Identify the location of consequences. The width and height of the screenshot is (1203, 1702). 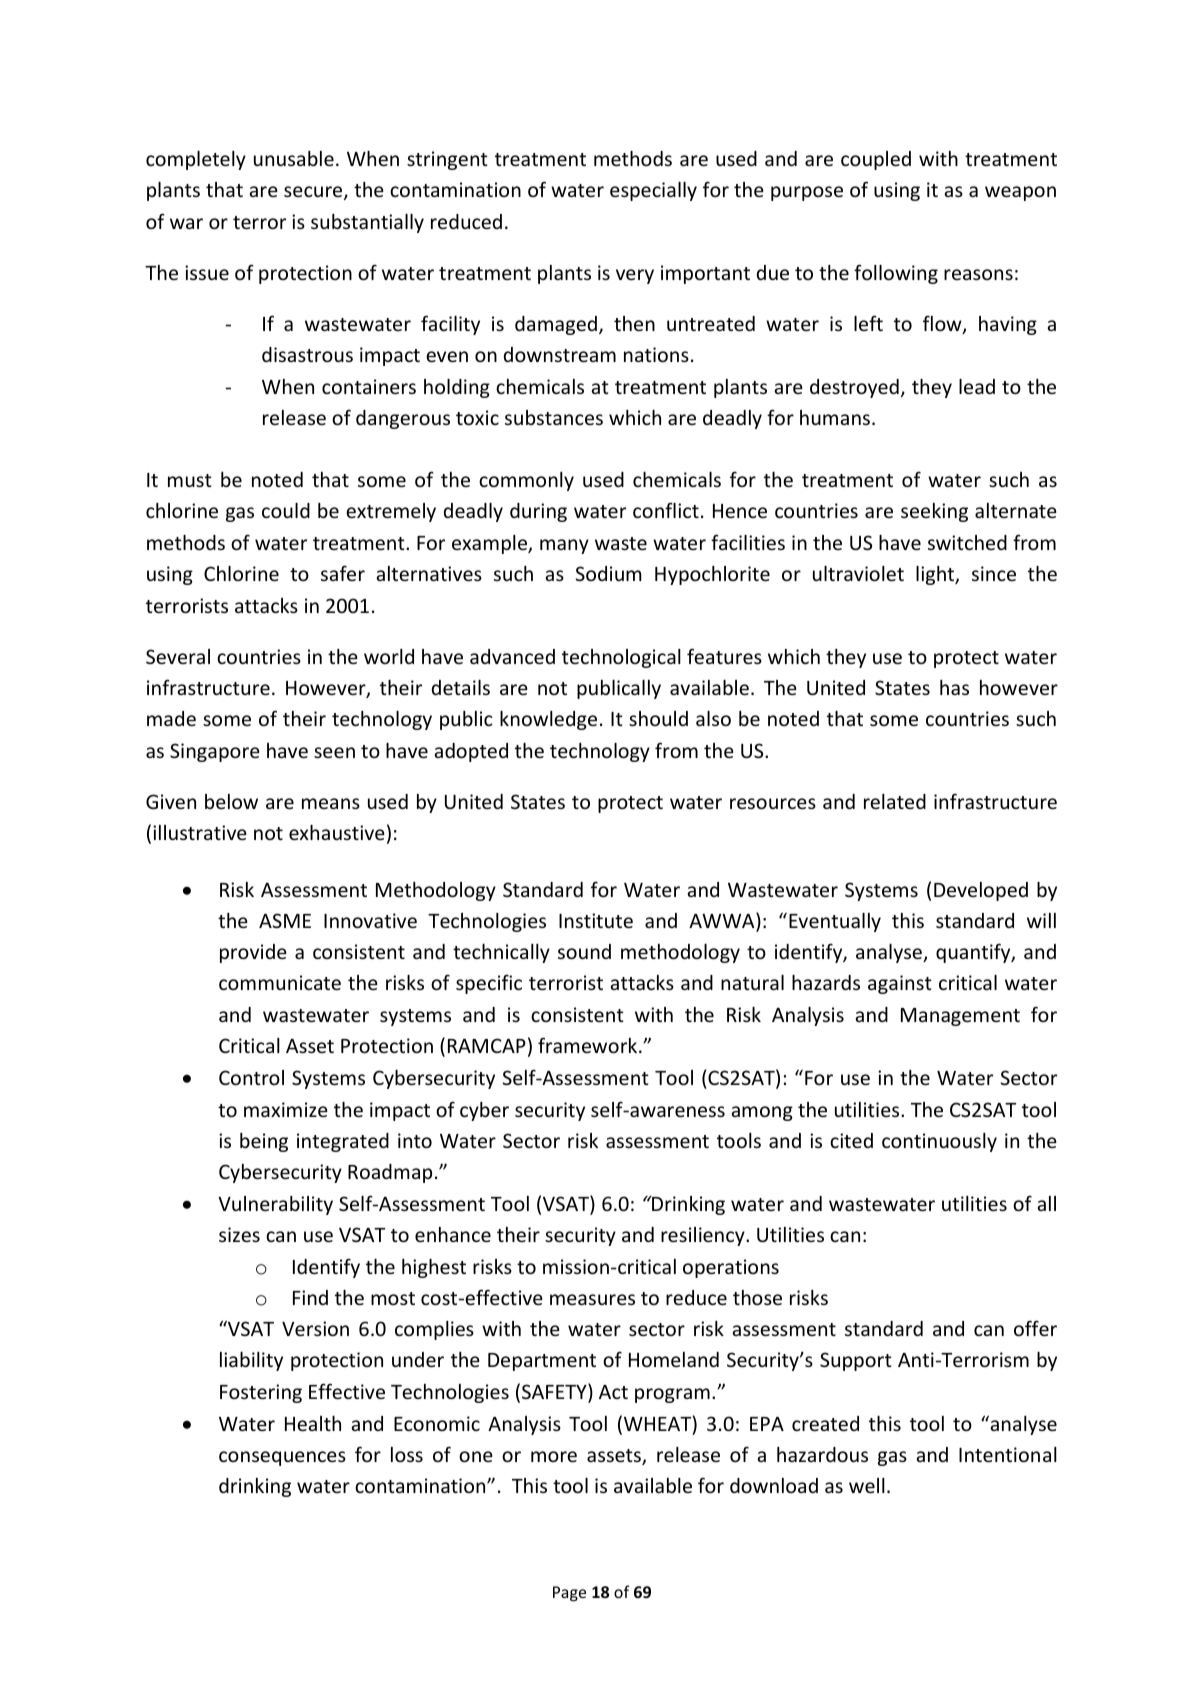
(282, 1458).
